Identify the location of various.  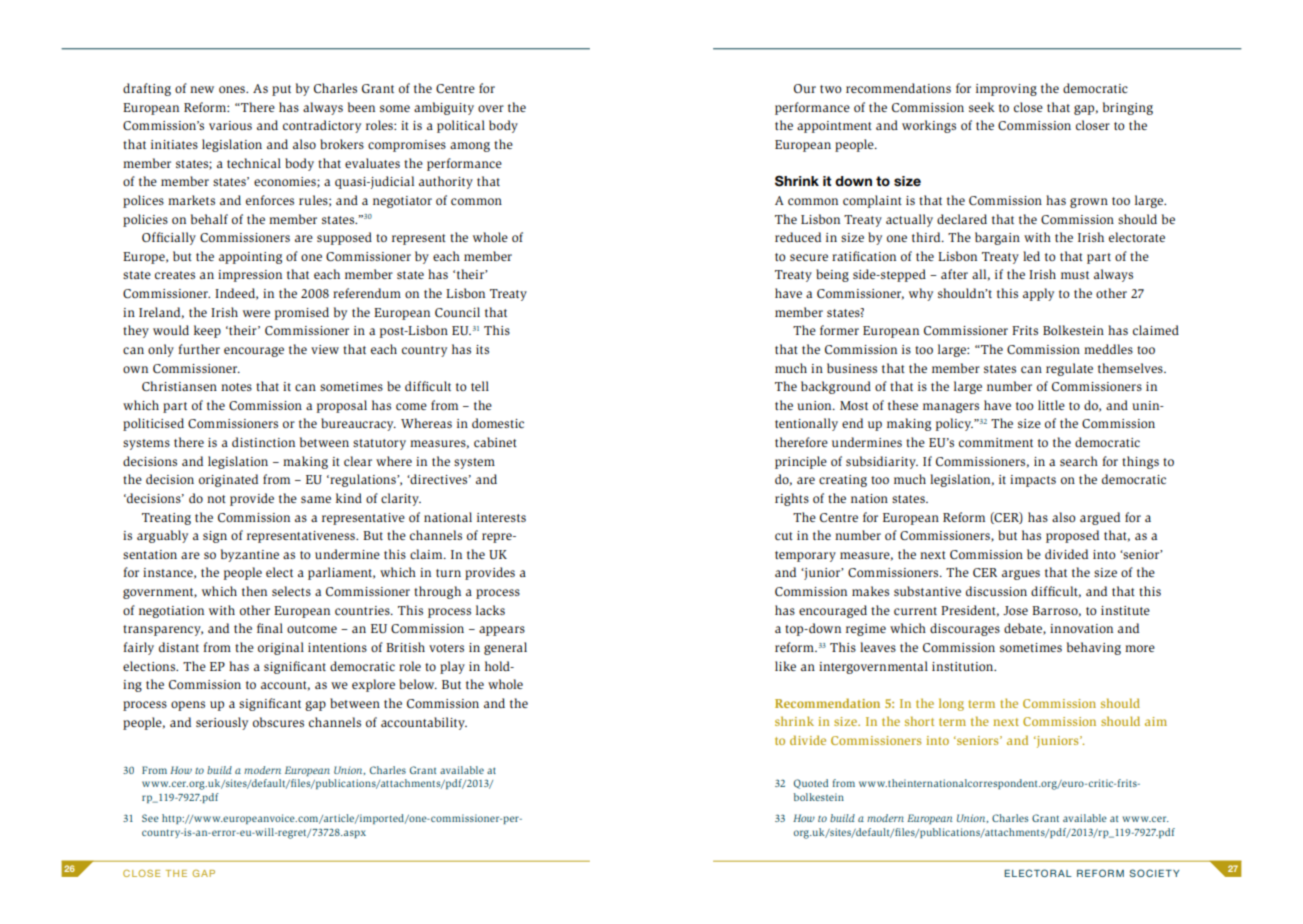
(230, 125).
